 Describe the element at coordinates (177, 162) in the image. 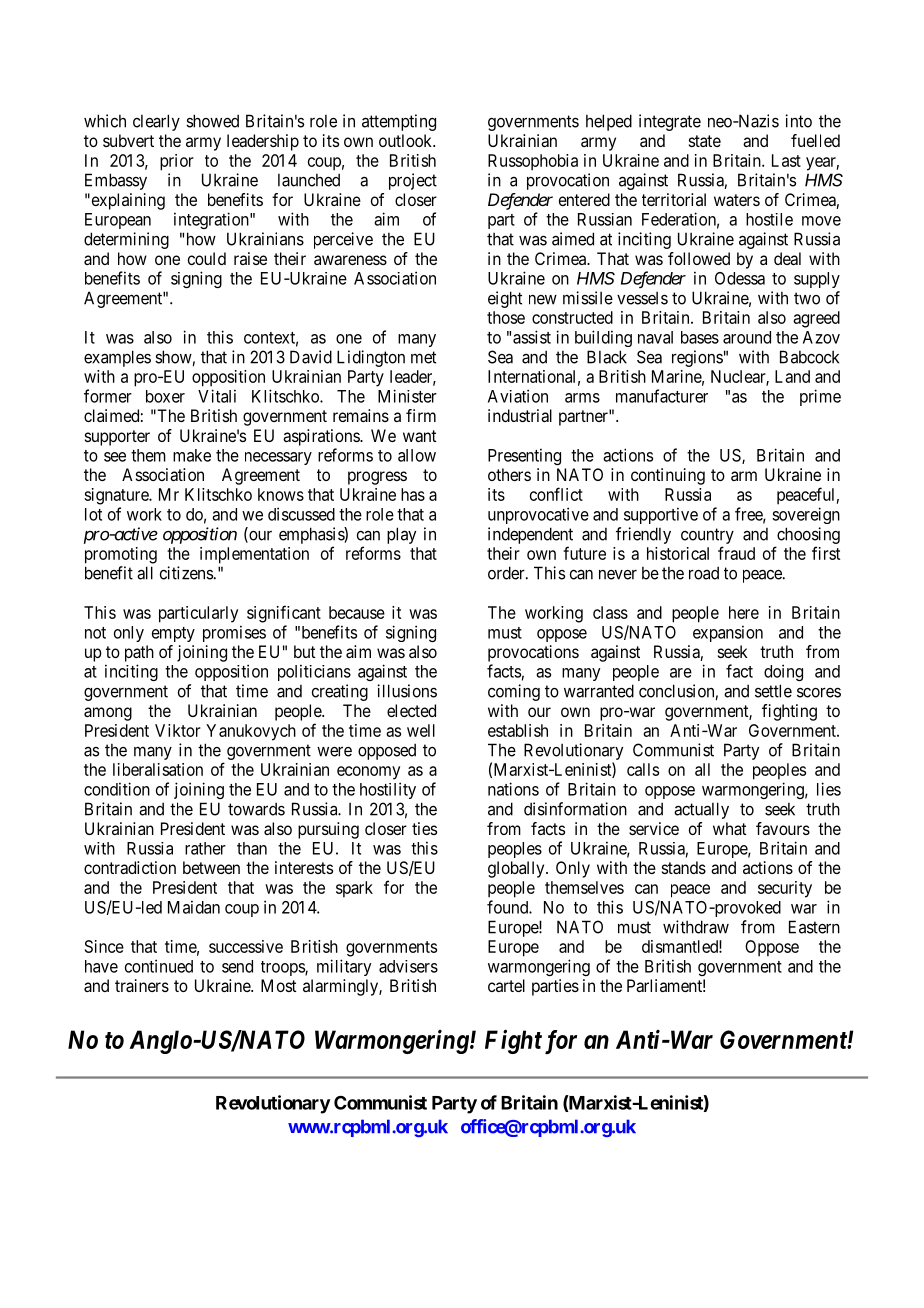

I see `prior` at that location.
